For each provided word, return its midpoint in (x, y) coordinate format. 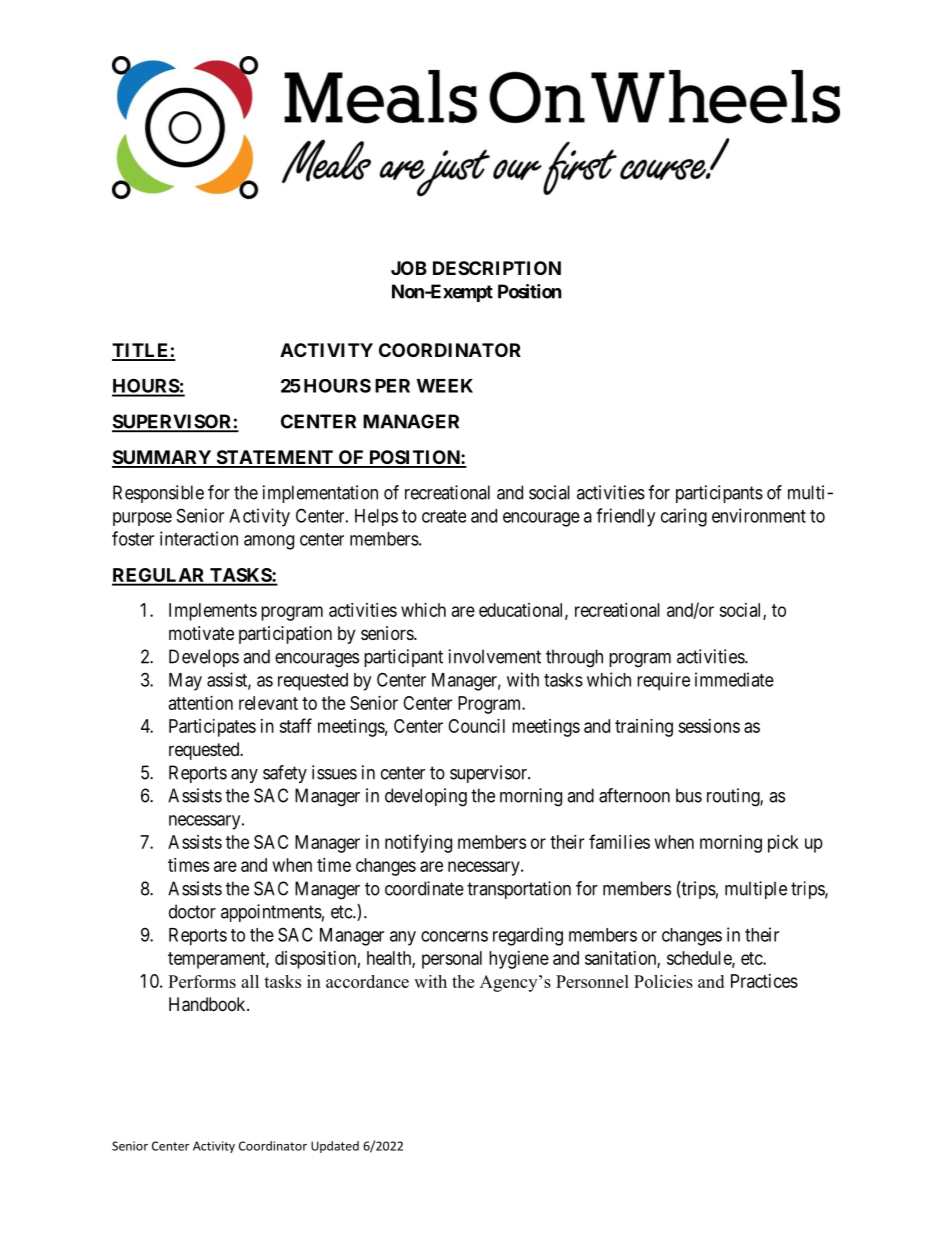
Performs (202, 981)
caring (684, 517)
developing (426, 797)
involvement (495, 656)
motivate (201, 633)
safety (285, 774)
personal (452, 960)
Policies (663, 981)
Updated (335, 1147)
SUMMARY (162, 458)
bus (689, 795)
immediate (734, 679)
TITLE (141, 351)
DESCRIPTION (497, 268)
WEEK (445, 386)
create (444, 516)
